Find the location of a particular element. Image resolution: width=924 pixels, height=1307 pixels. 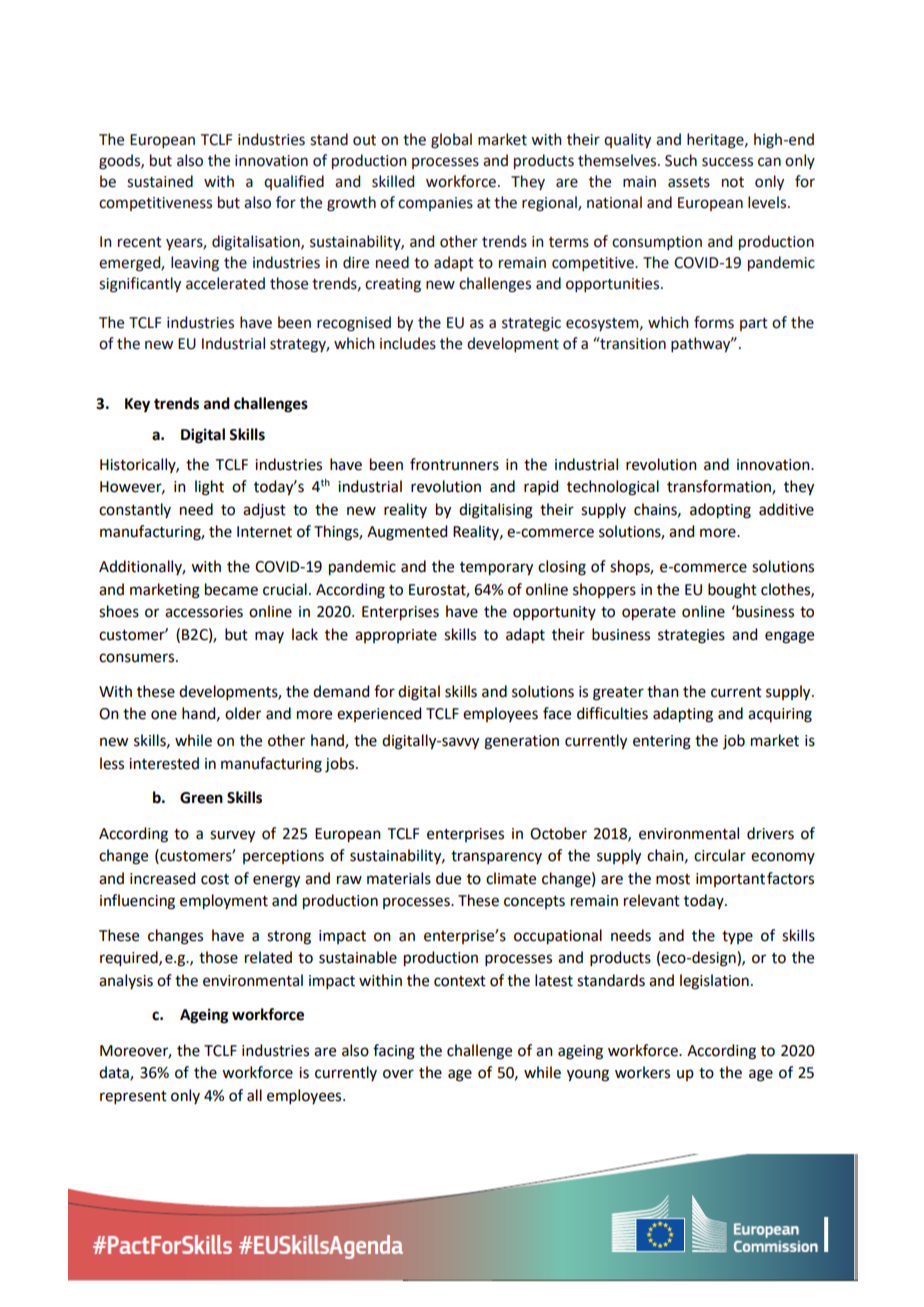

appropriate is located at coordinates (396, 636).
